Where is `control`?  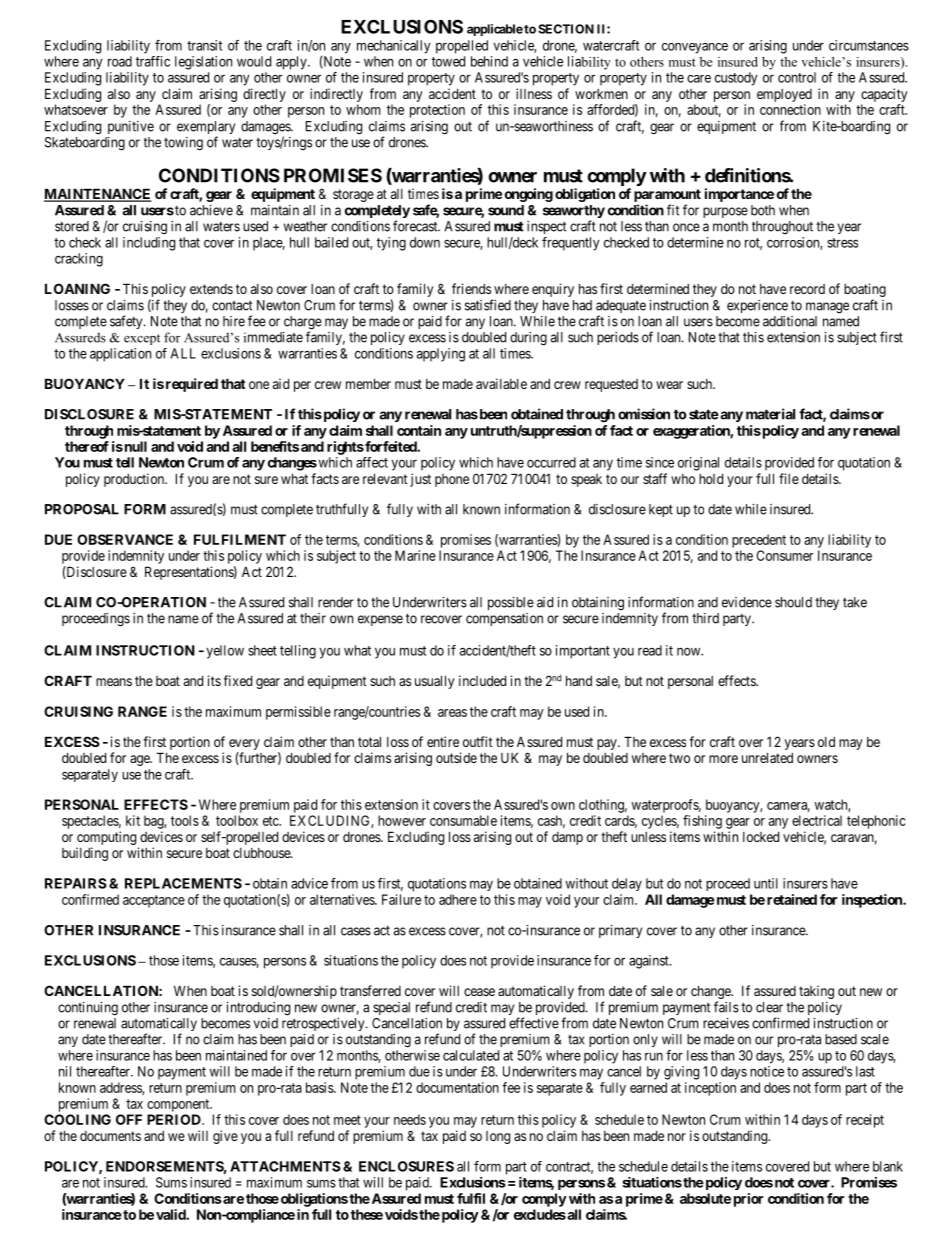 control is located at coordinates (797, 77).
